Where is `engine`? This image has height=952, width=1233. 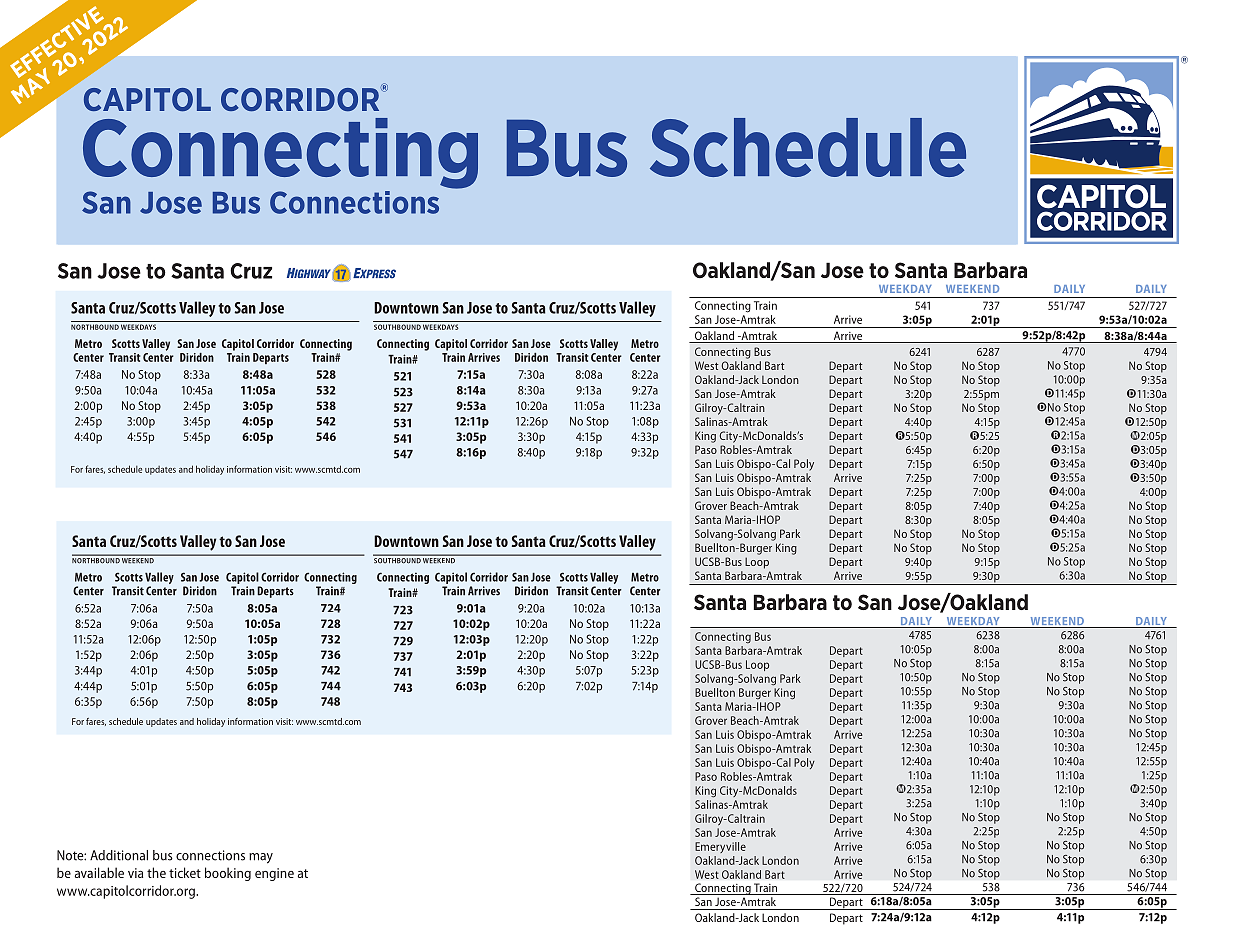 engine is located at coordinates (274, 874).
